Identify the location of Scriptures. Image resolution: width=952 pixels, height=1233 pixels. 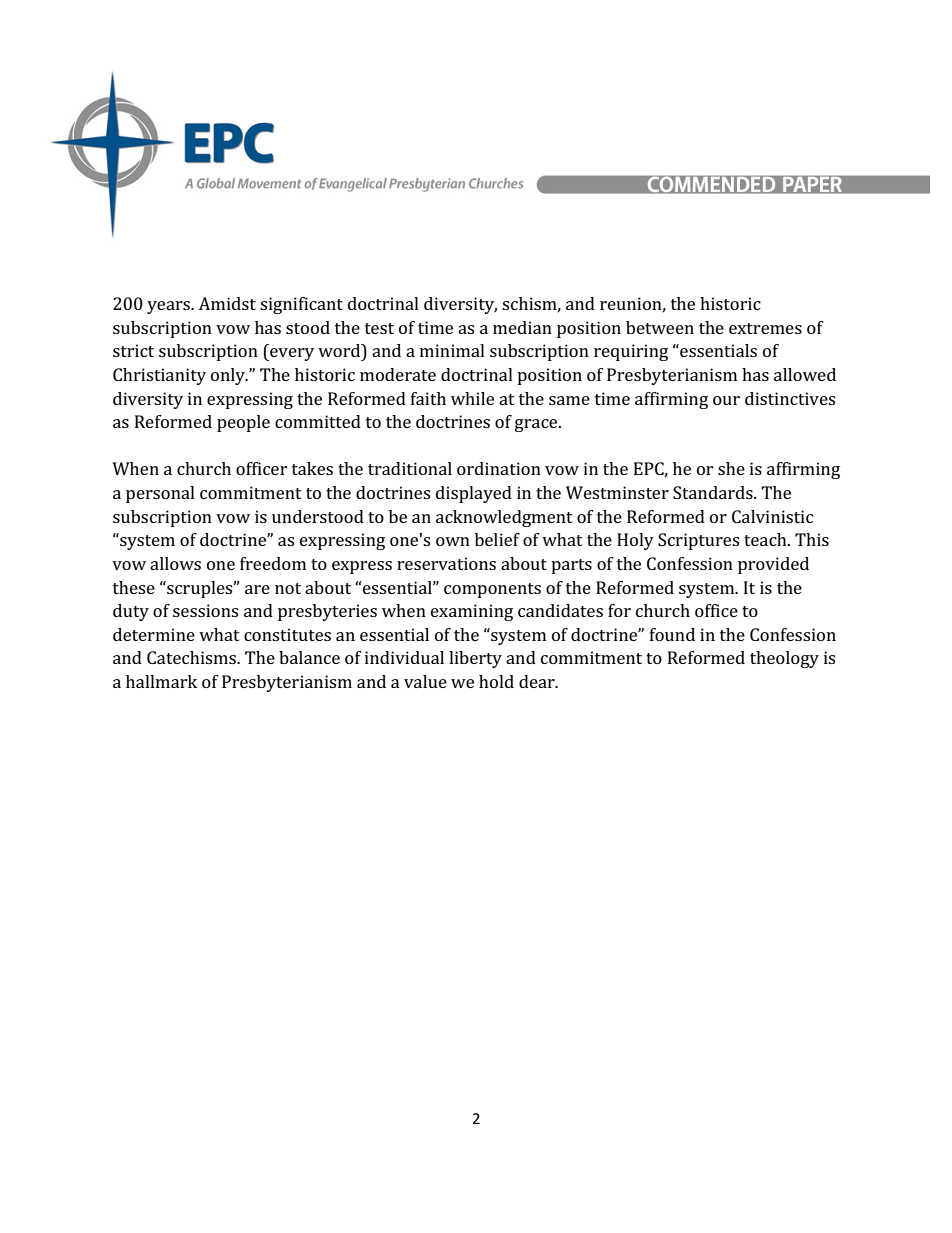
(698, 541).
